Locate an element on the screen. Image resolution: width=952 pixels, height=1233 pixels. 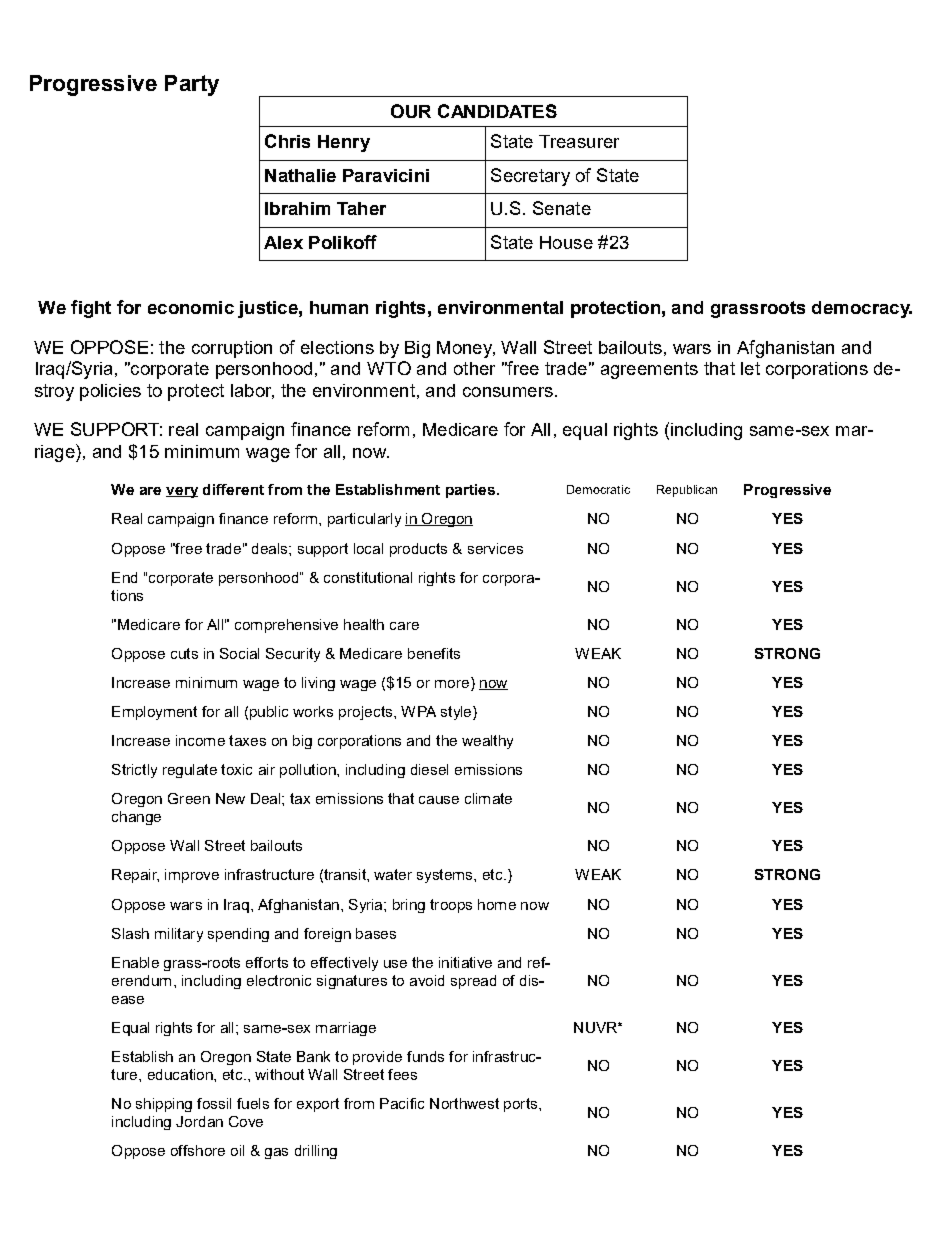
Green is located at coordinates (189, 798).
